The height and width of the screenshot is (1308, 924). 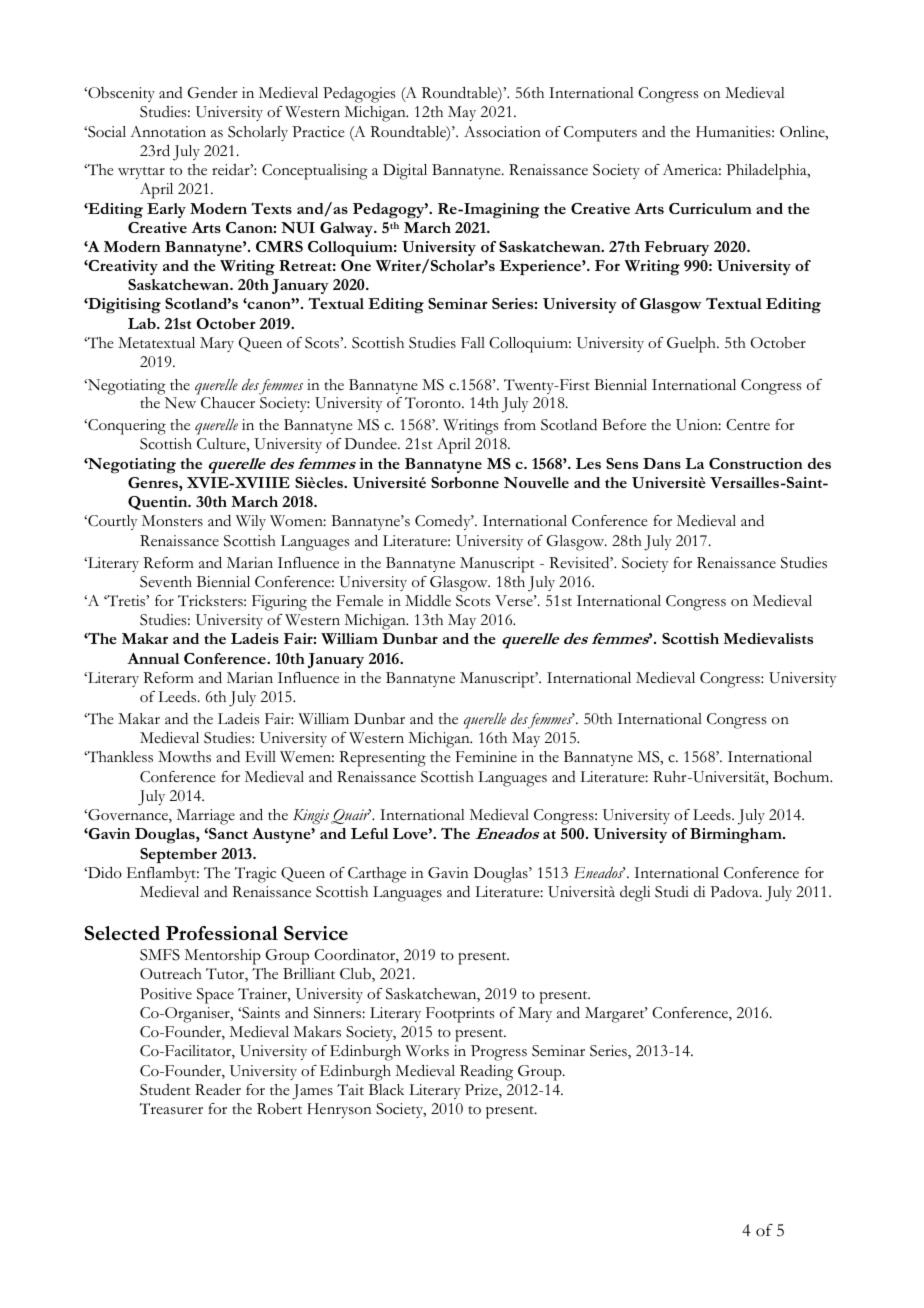 What do you see at coordinates (473, 342) in the screenshot?
I see `Fall` at bounding box center [473, 342].
